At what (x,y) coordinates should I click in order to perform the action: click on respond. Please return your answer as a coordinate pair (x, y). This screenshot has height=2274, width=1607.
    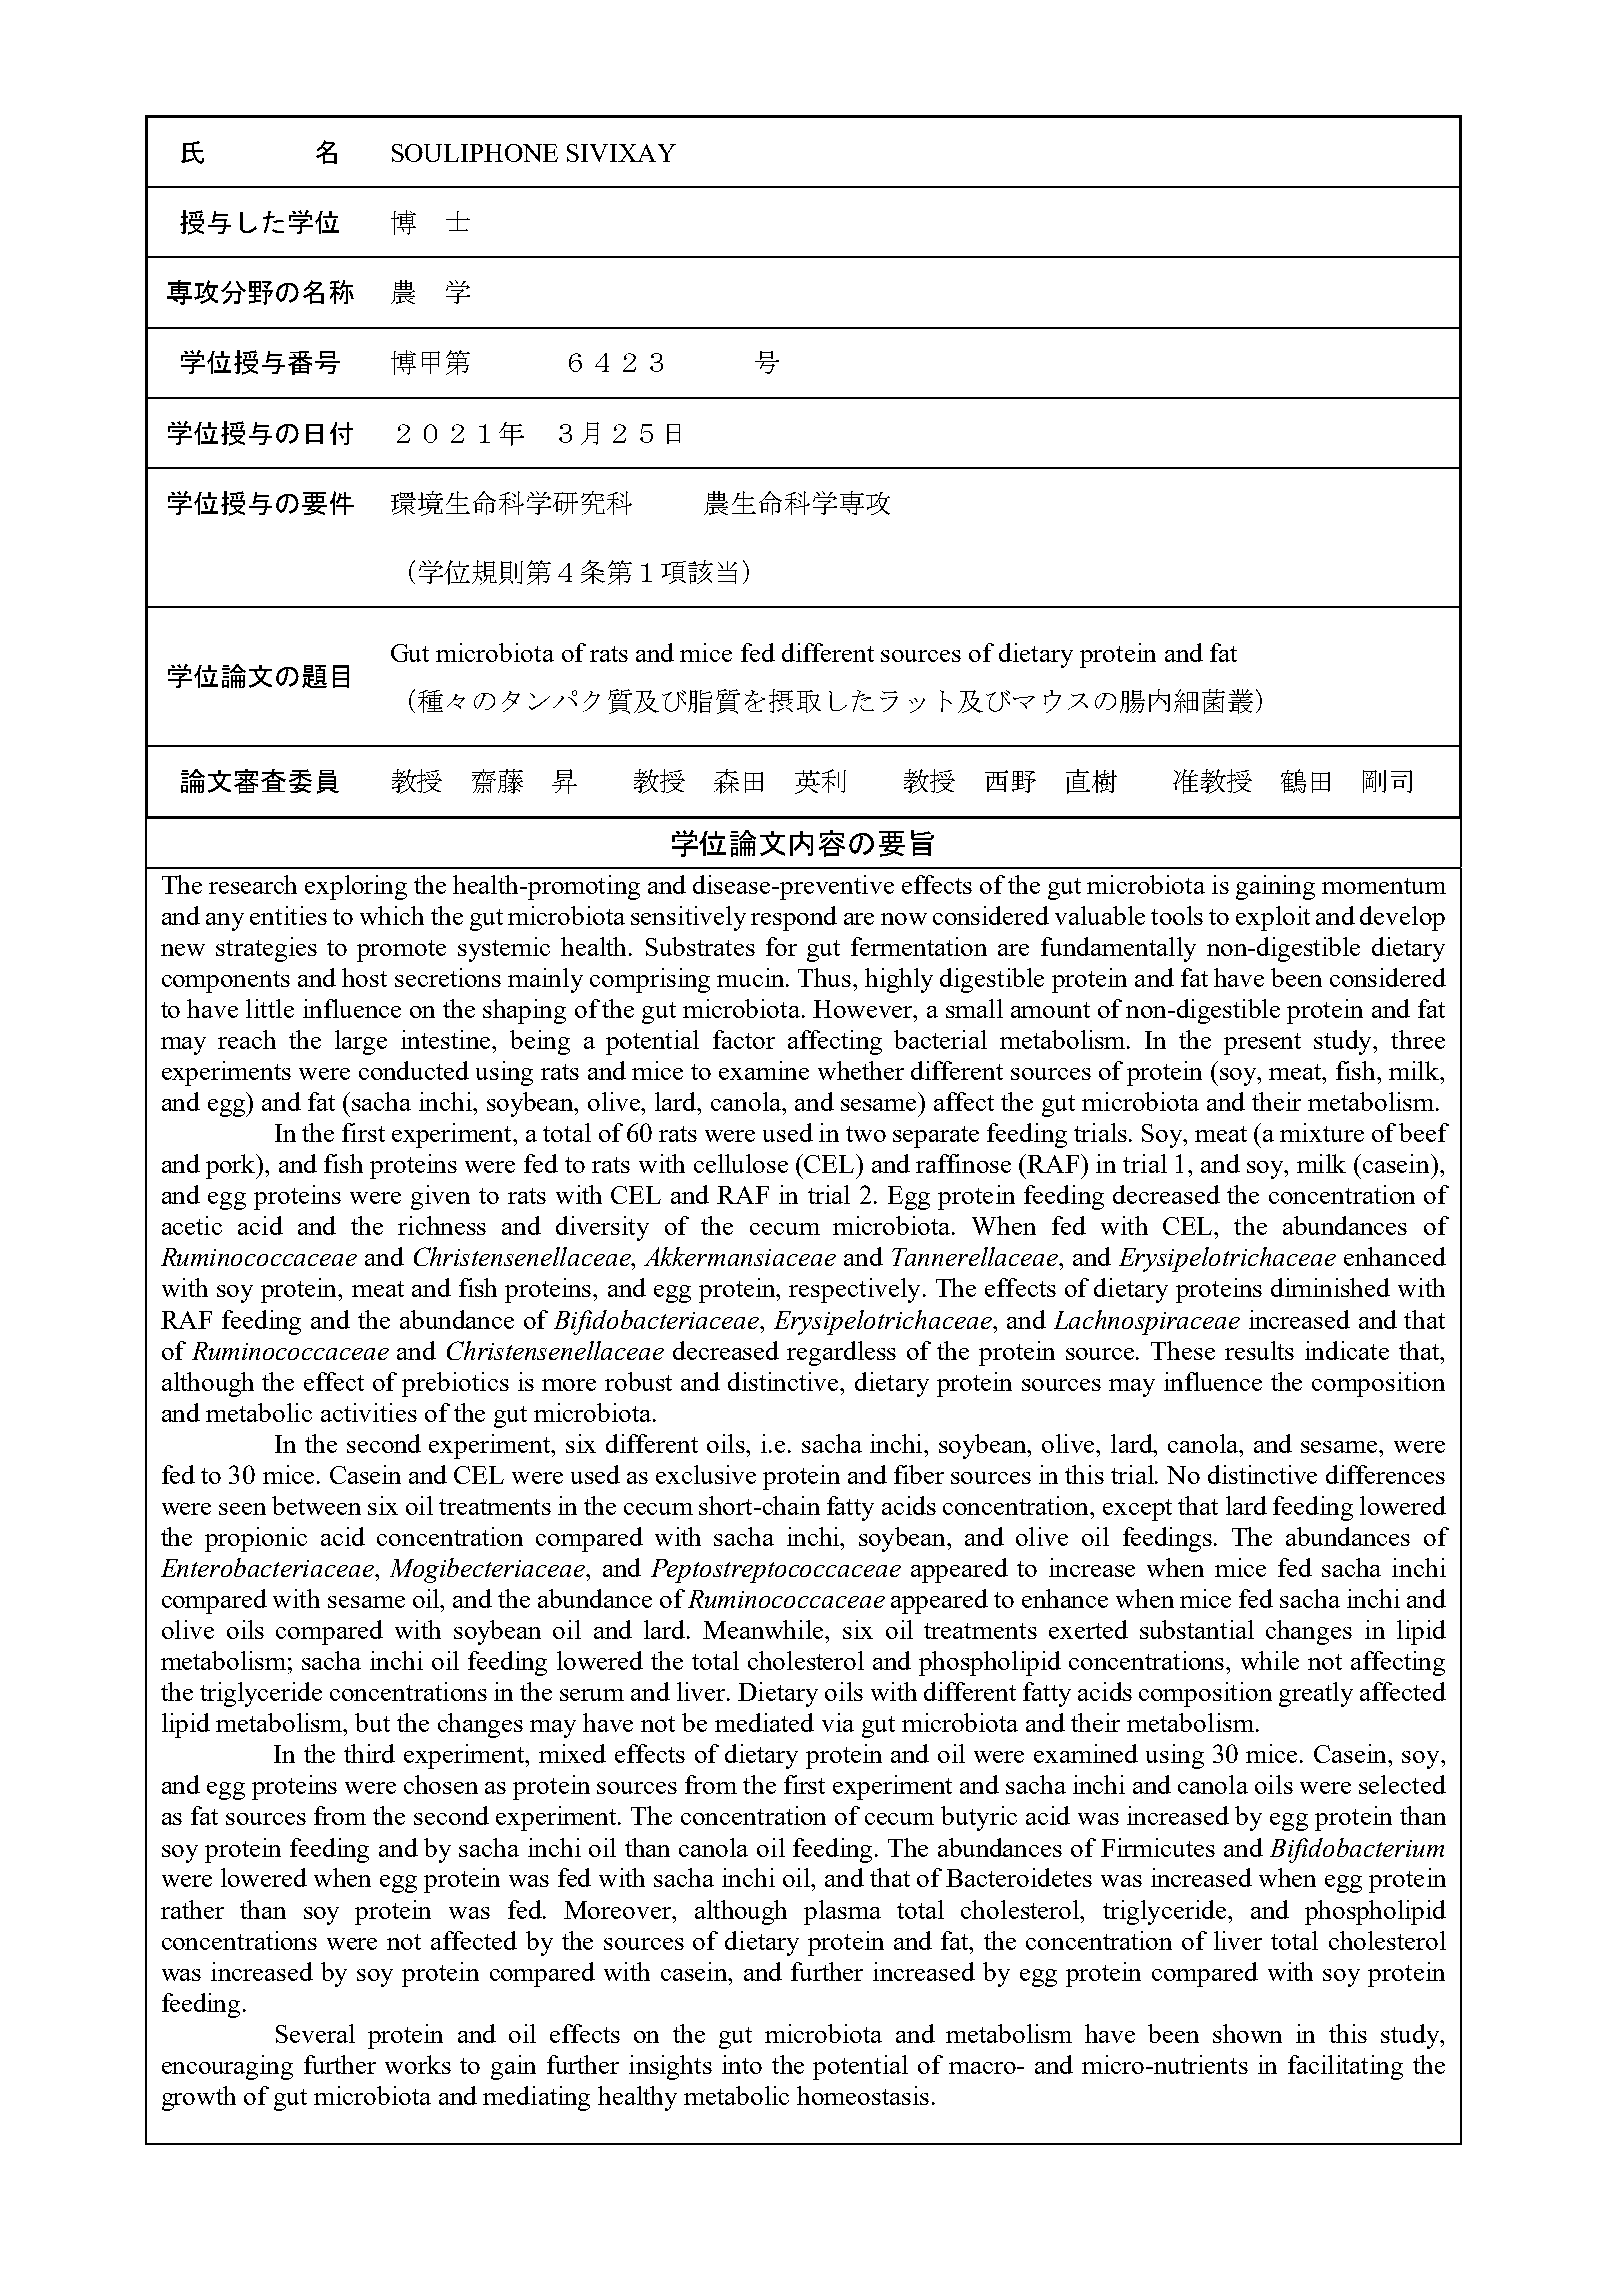
    Looking at the image, I should click on (794, 918).
